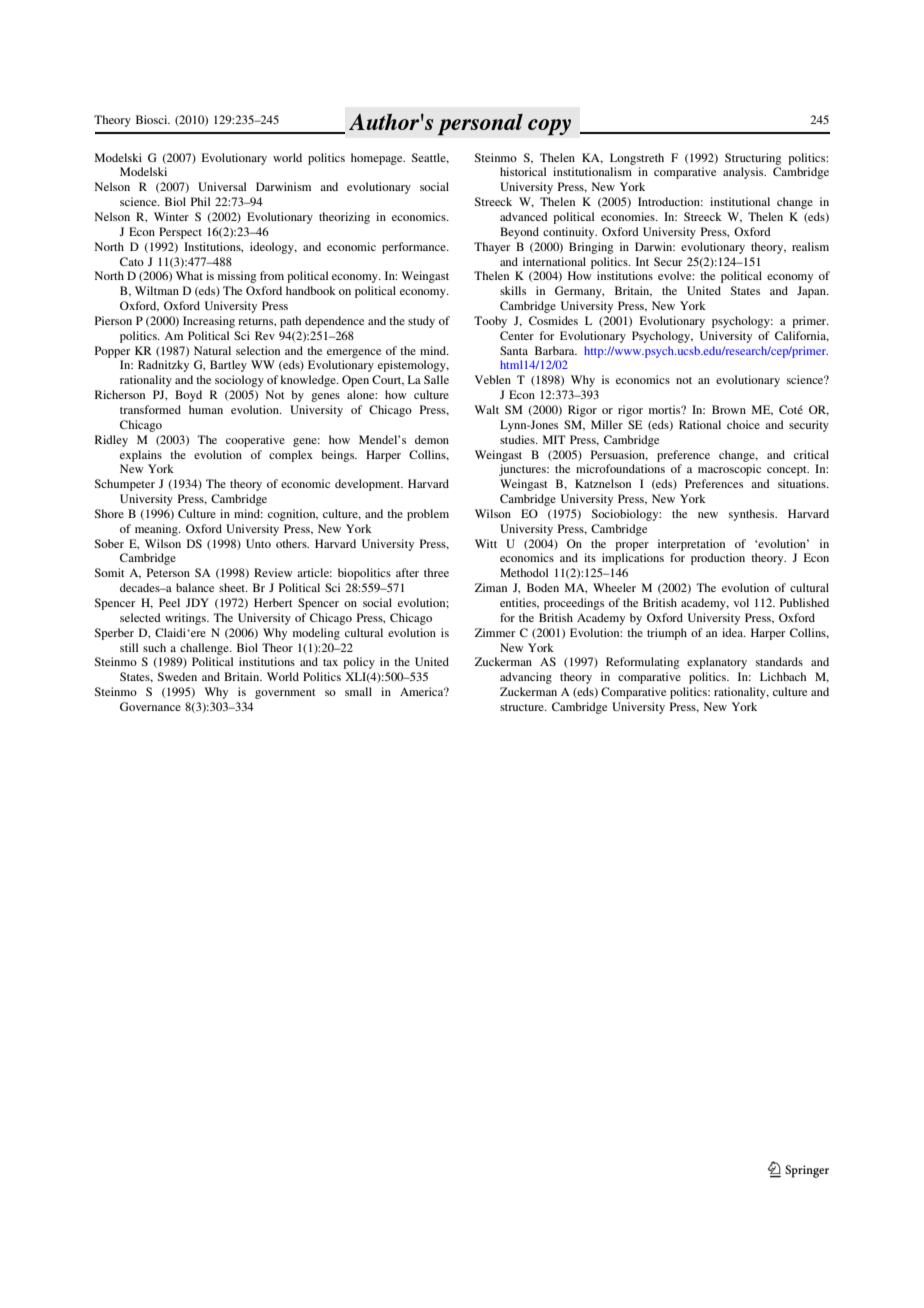 The height and width of the screenshot is (1308, 924). What do you see at coordinates (729, 409) in the screenshot?
I see `Brown` at bounding box center [729, 409].
